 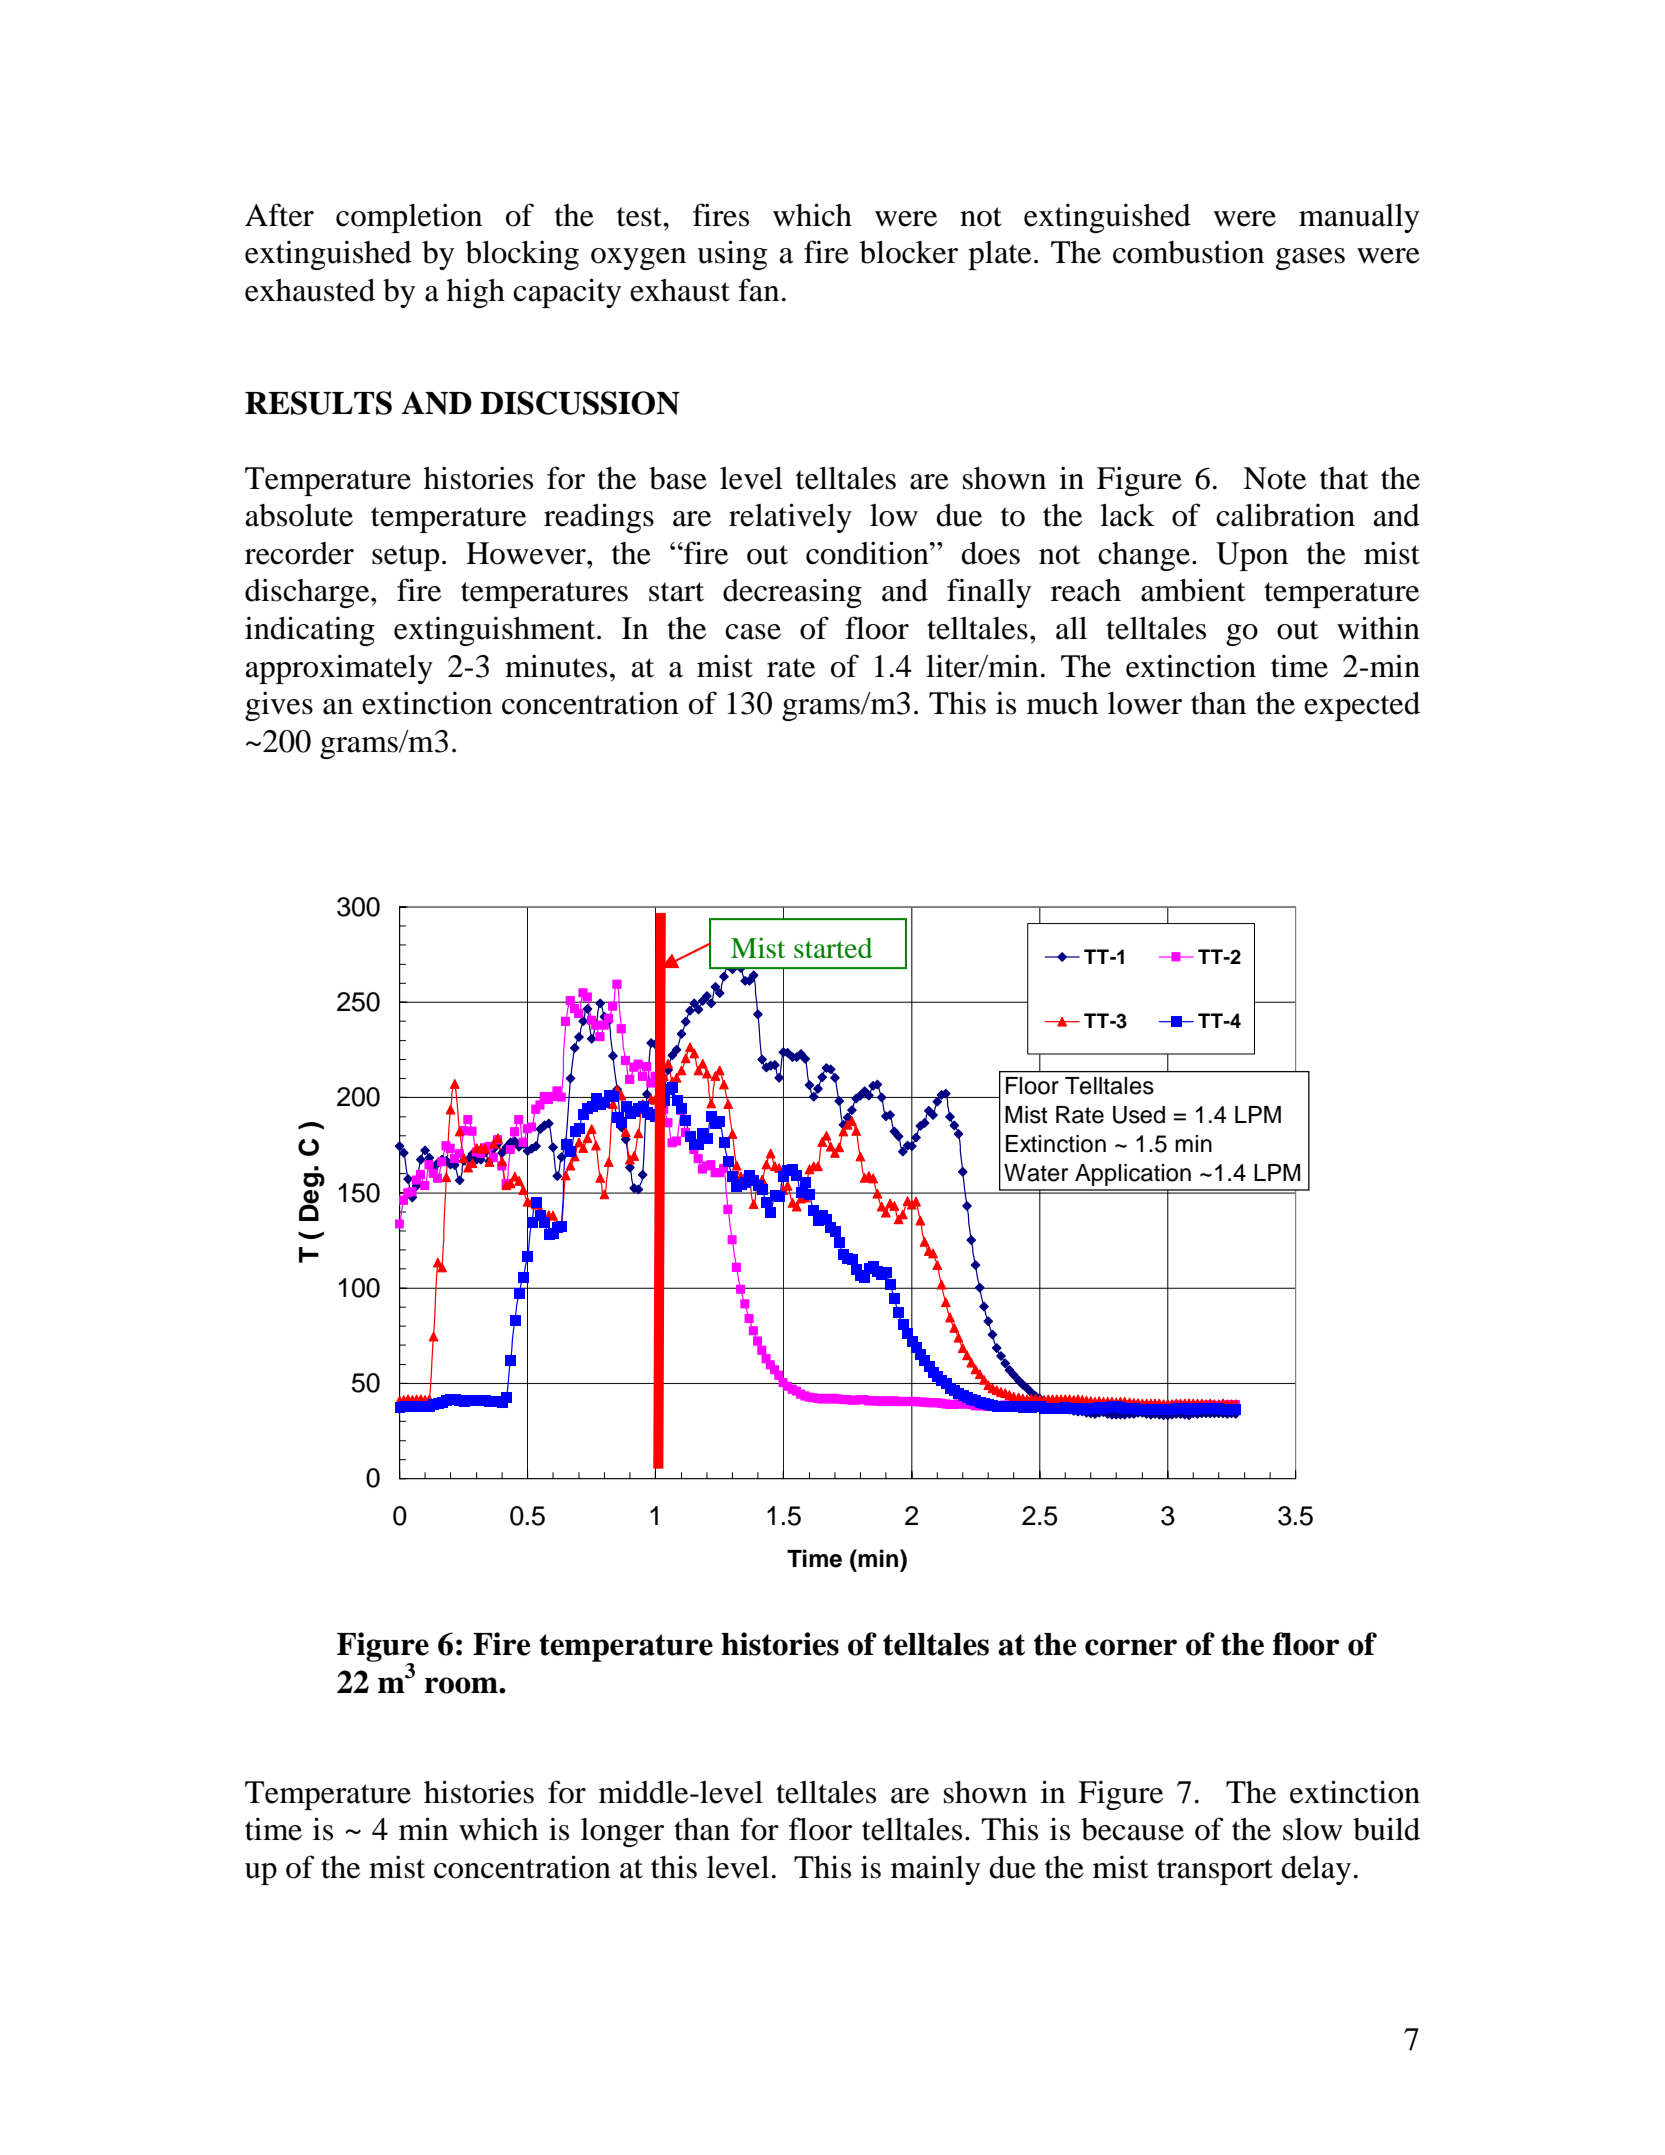 What do you see at coordinates (279, 706) in the screenshot?
I see `gives` at bounding box center [279, 706].
